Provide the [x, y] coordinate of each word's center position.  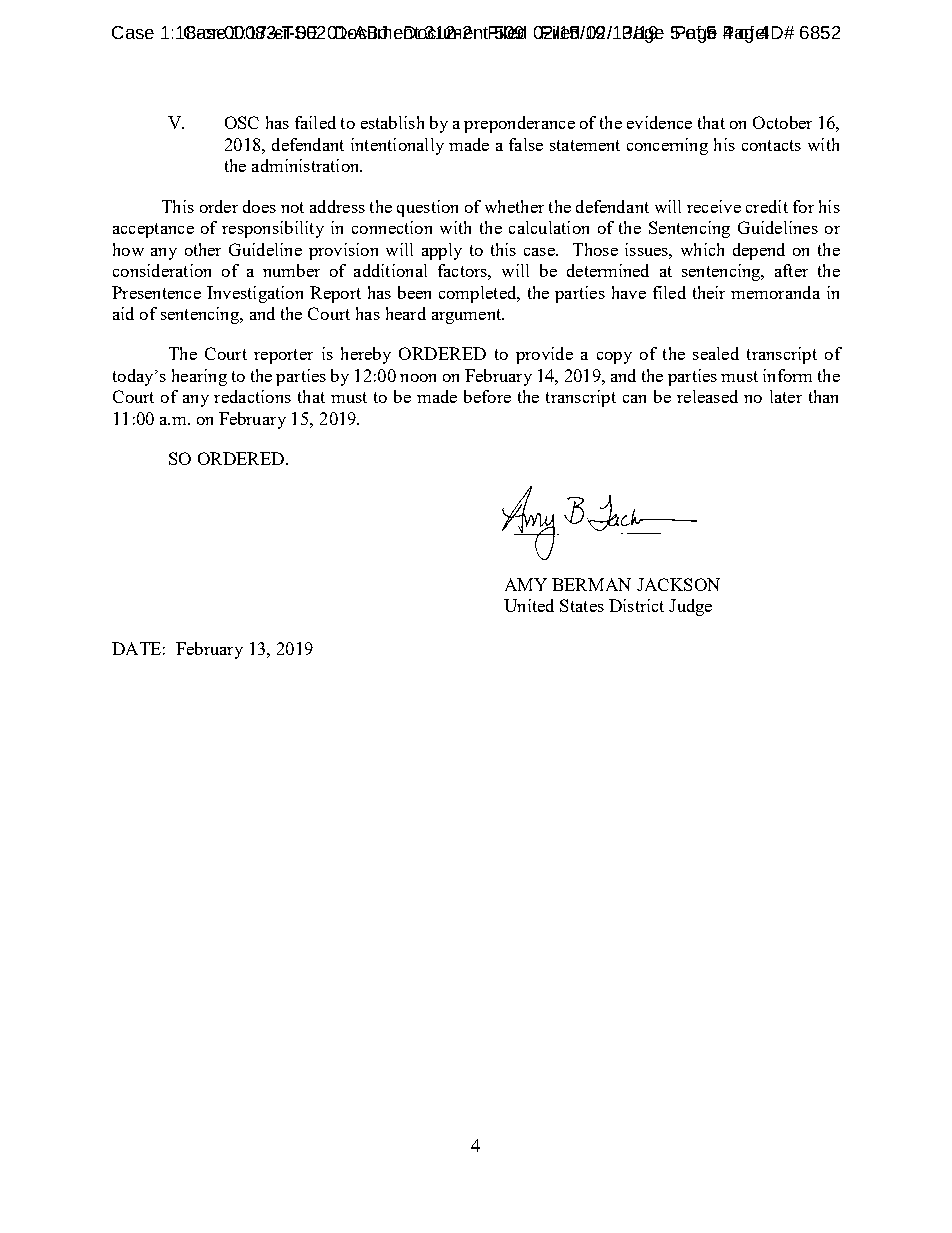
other [203, 249]
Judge [690, 607]
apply [442, 251]
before [487, 396]
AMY [526, 584]
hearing [199, 377]
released [707, 396]
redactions [252, 396]
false [526, 144]
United [529, 605]
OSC [242, 122]
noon [418, 378]
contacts [771, 145]
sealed [716, 353]
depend [759, 251]
